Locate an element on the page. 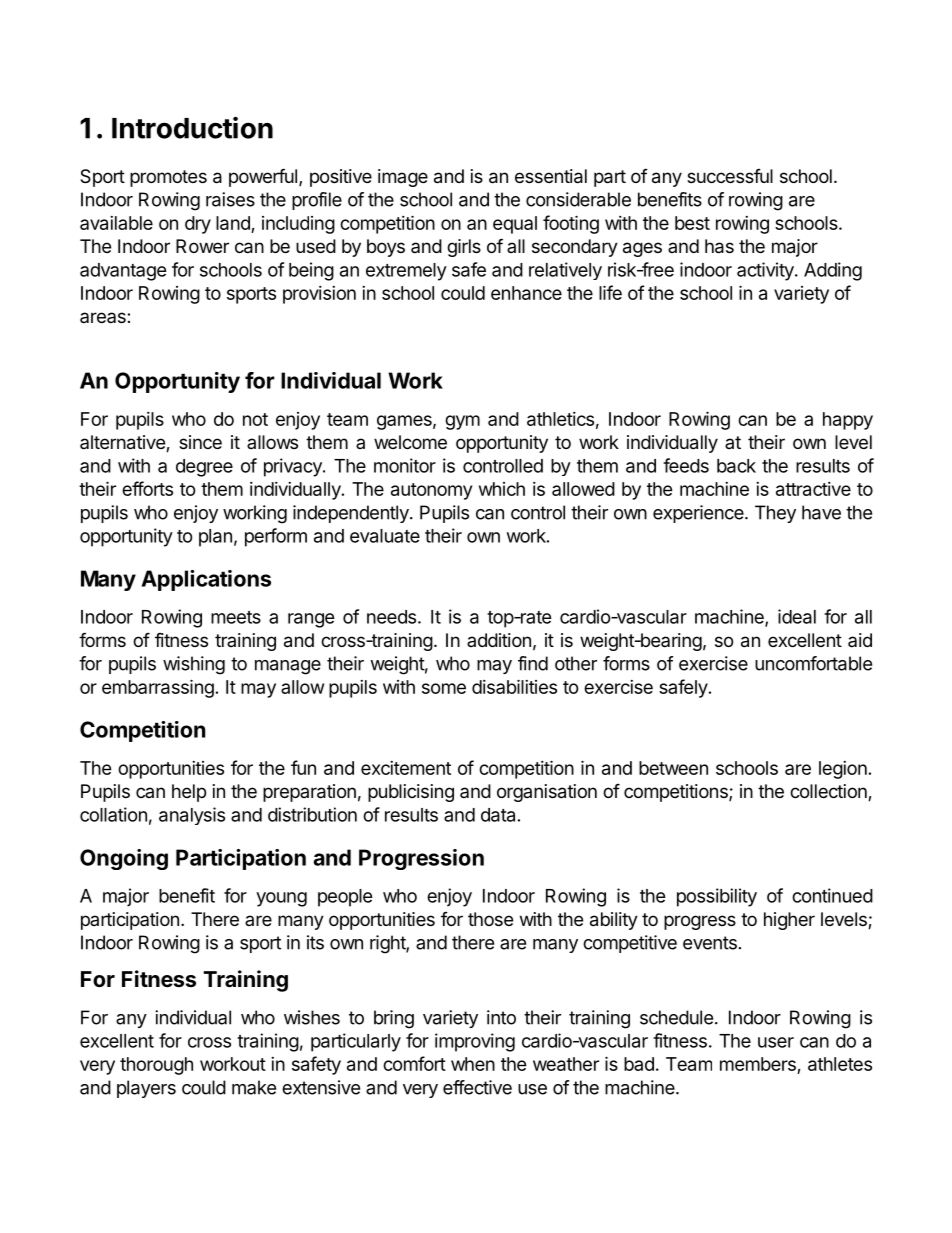  thorough is located at coordinates (156, 1066).
